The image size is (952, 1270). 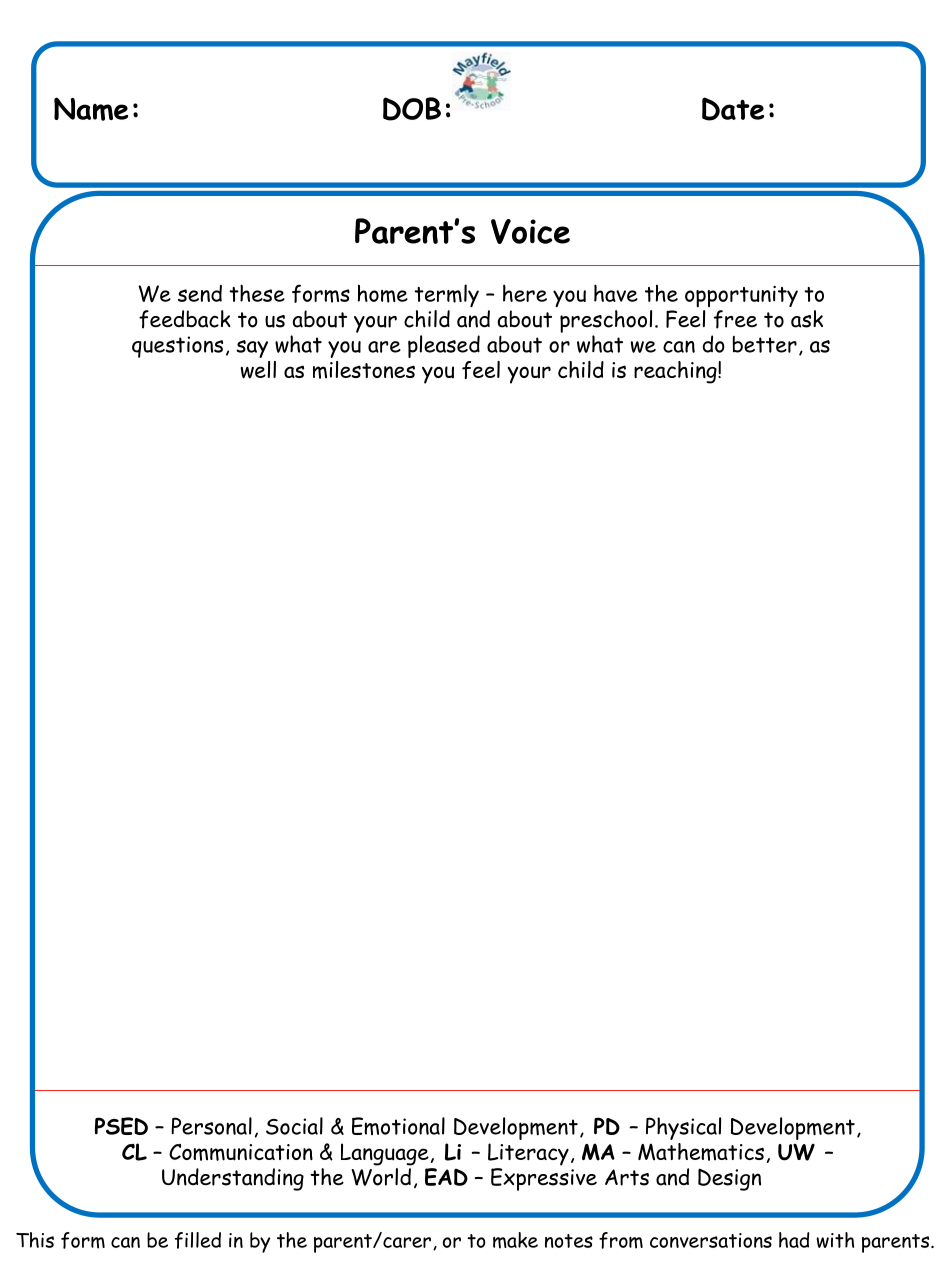 I want to click on DOB, so click(x=412, y=109).
